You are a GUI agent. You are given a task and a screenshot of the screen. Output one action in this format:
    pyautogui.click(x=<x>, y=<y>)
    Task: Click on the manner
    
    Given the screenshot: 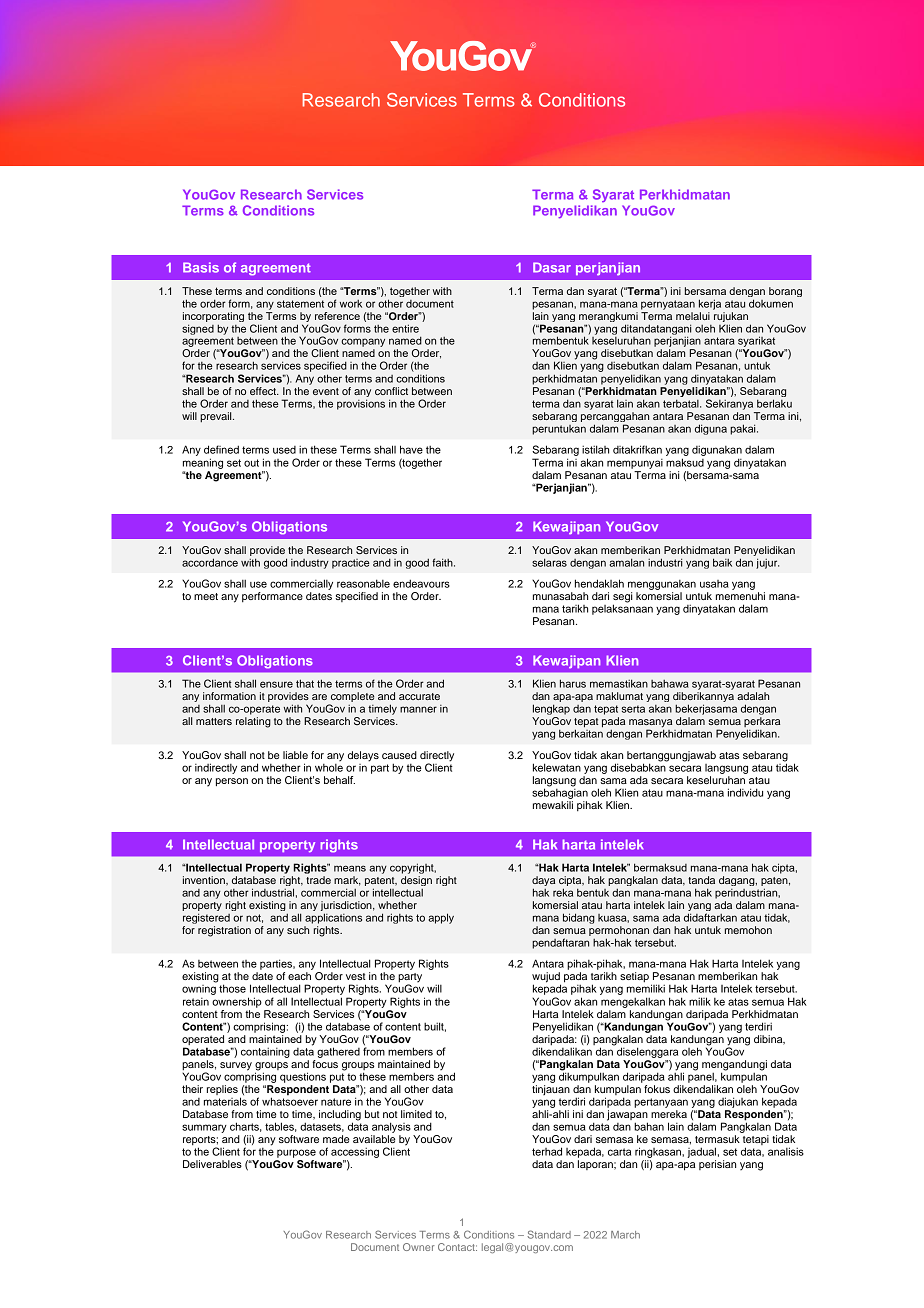 What is the action you would take?
    pyautogui.click(x=418, y=709)
